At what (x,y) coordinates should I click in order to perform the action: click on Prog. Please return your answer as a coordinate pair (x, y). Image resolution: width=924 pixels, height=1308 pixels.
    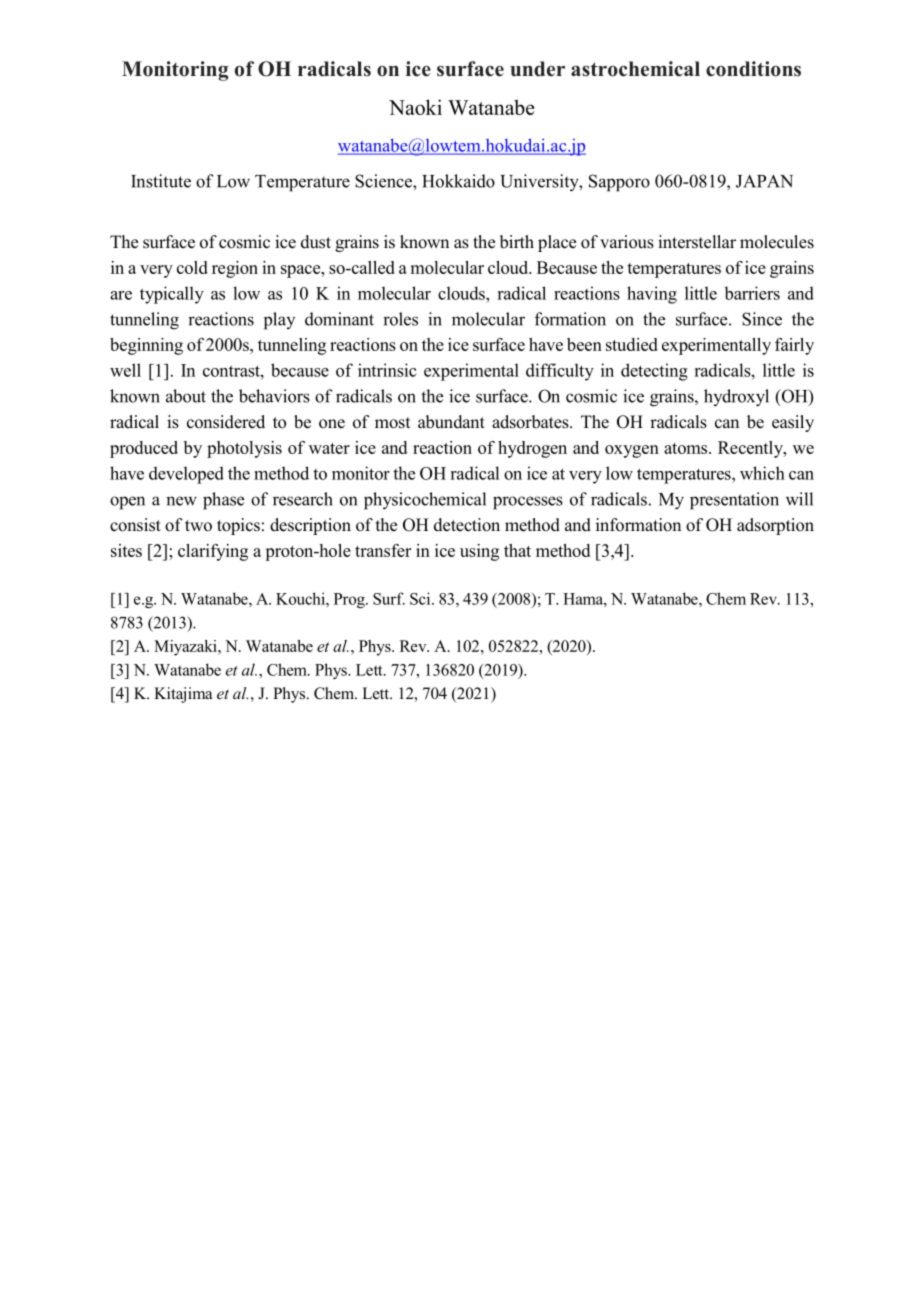
    Looking at the image, I should click on (350, 600).
